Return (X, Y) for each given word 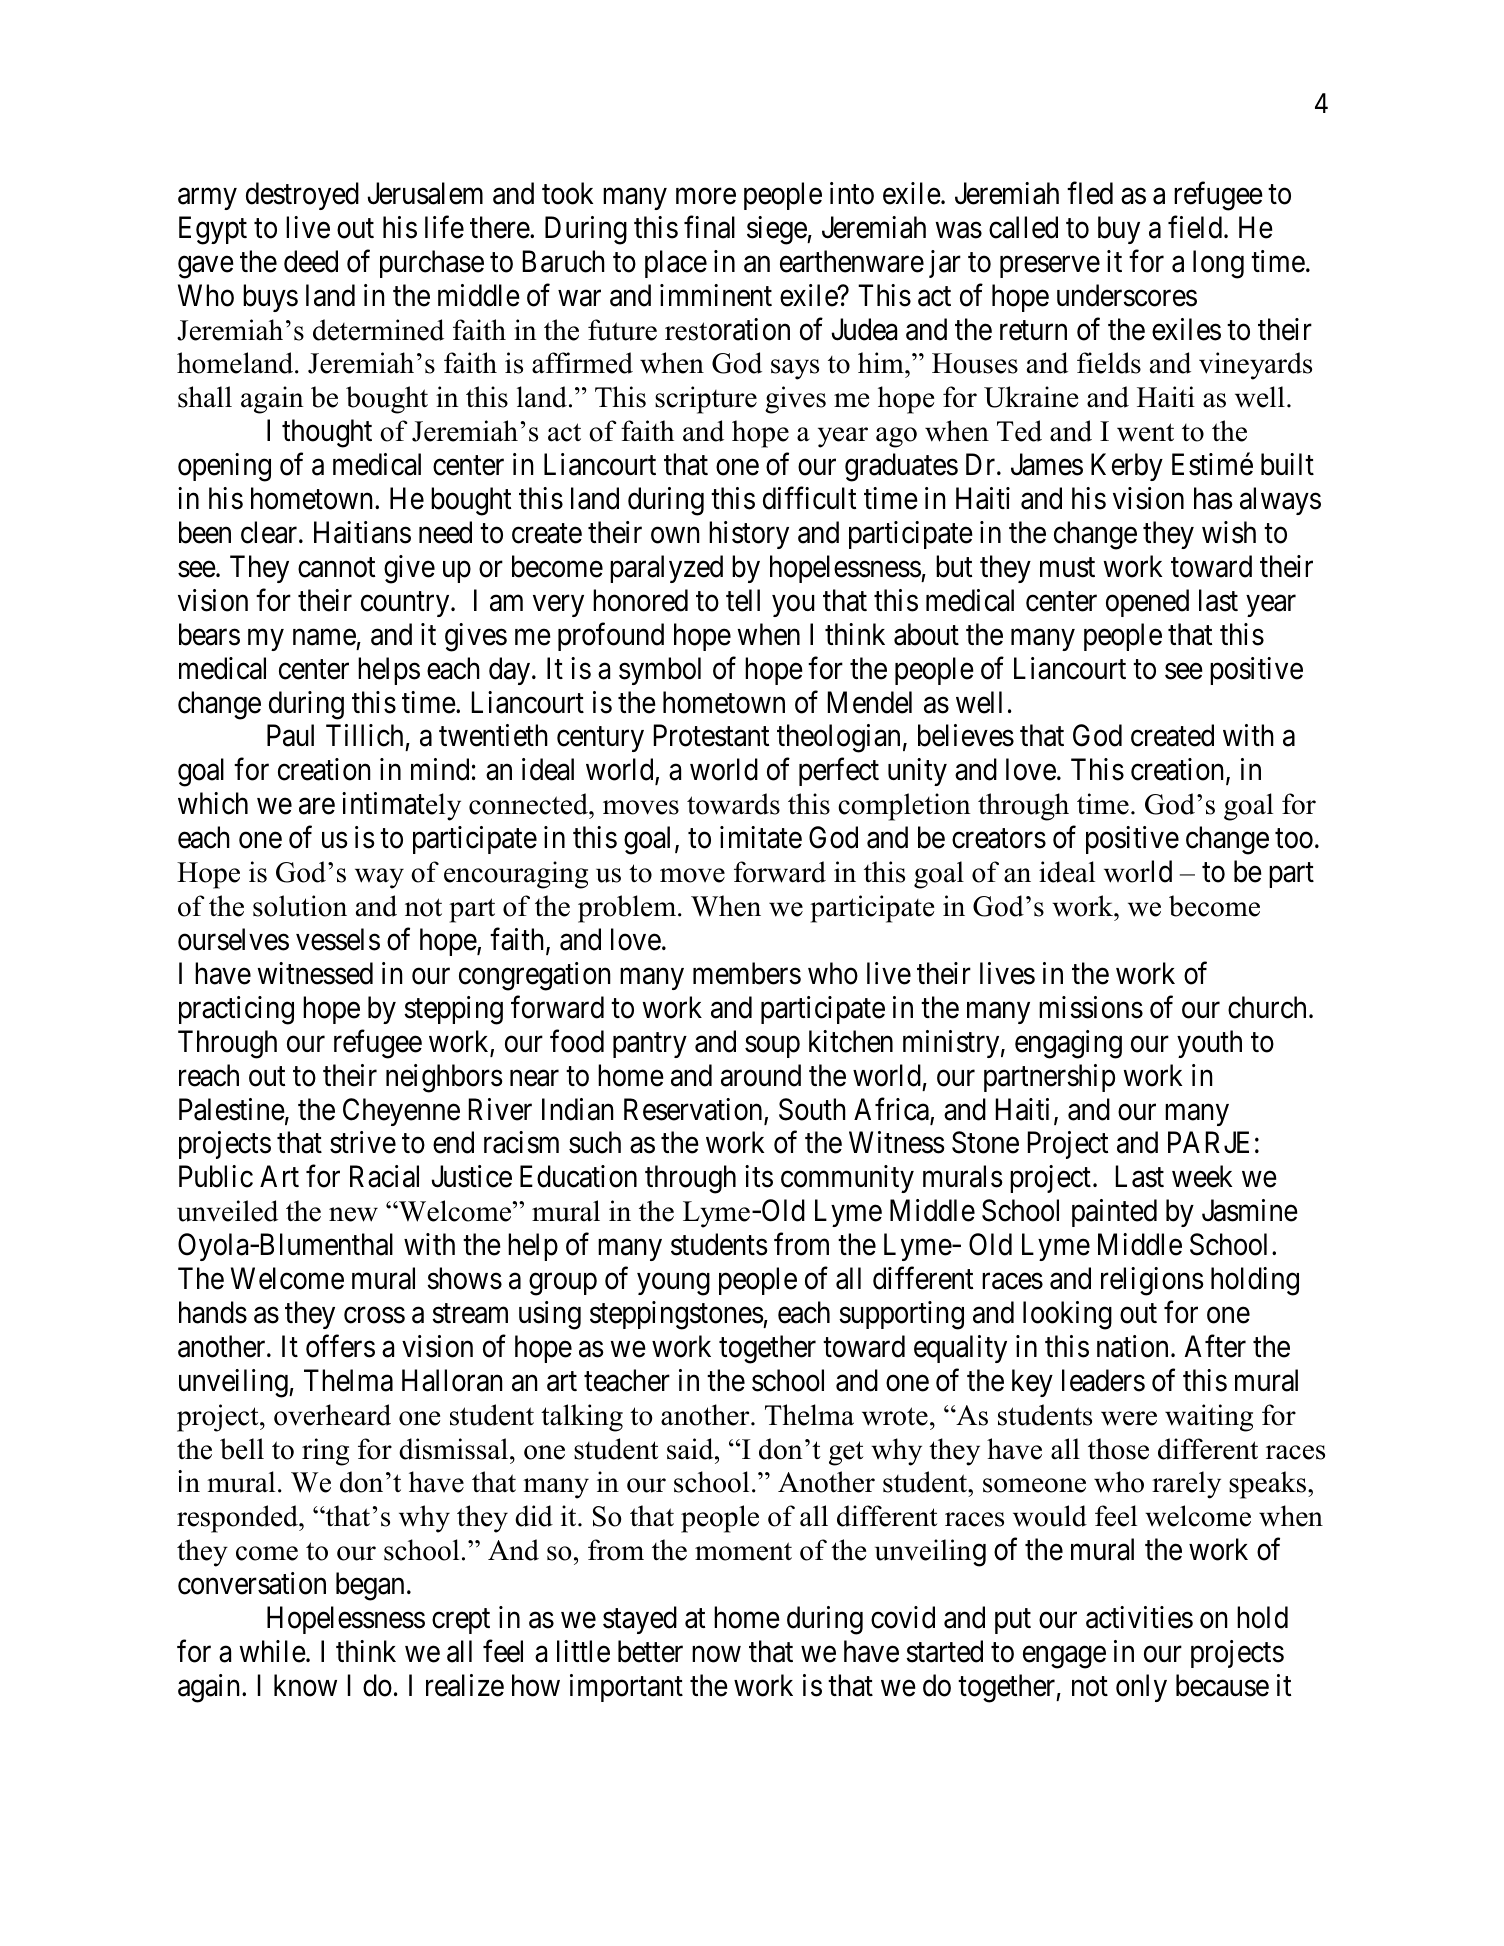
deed (311, 261)
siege (777, 230)
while (272, 1651)
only (1141, 1688)
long (1218, 264)
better (650, 1651)
